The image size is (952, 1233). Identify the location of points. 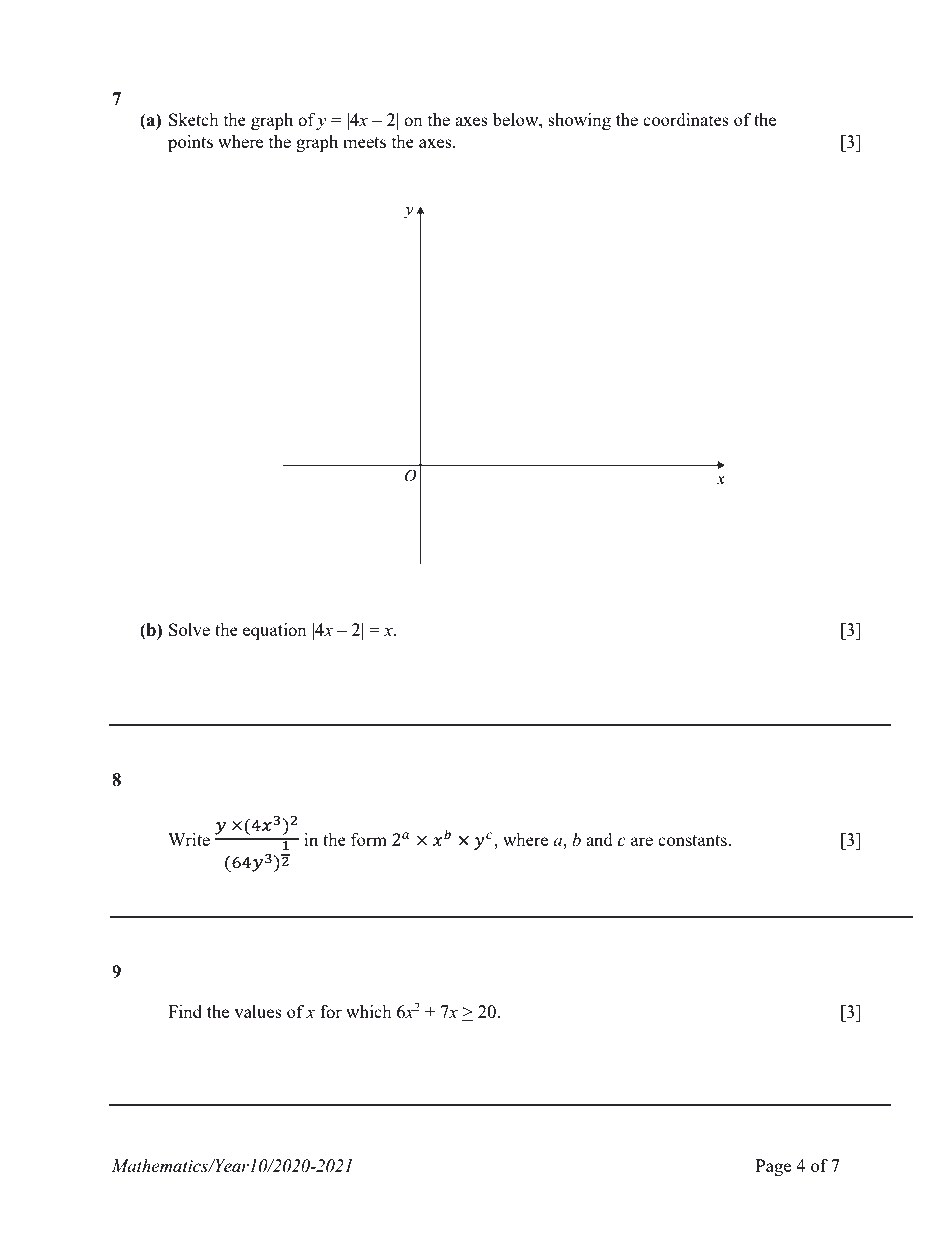
(190, 143).
